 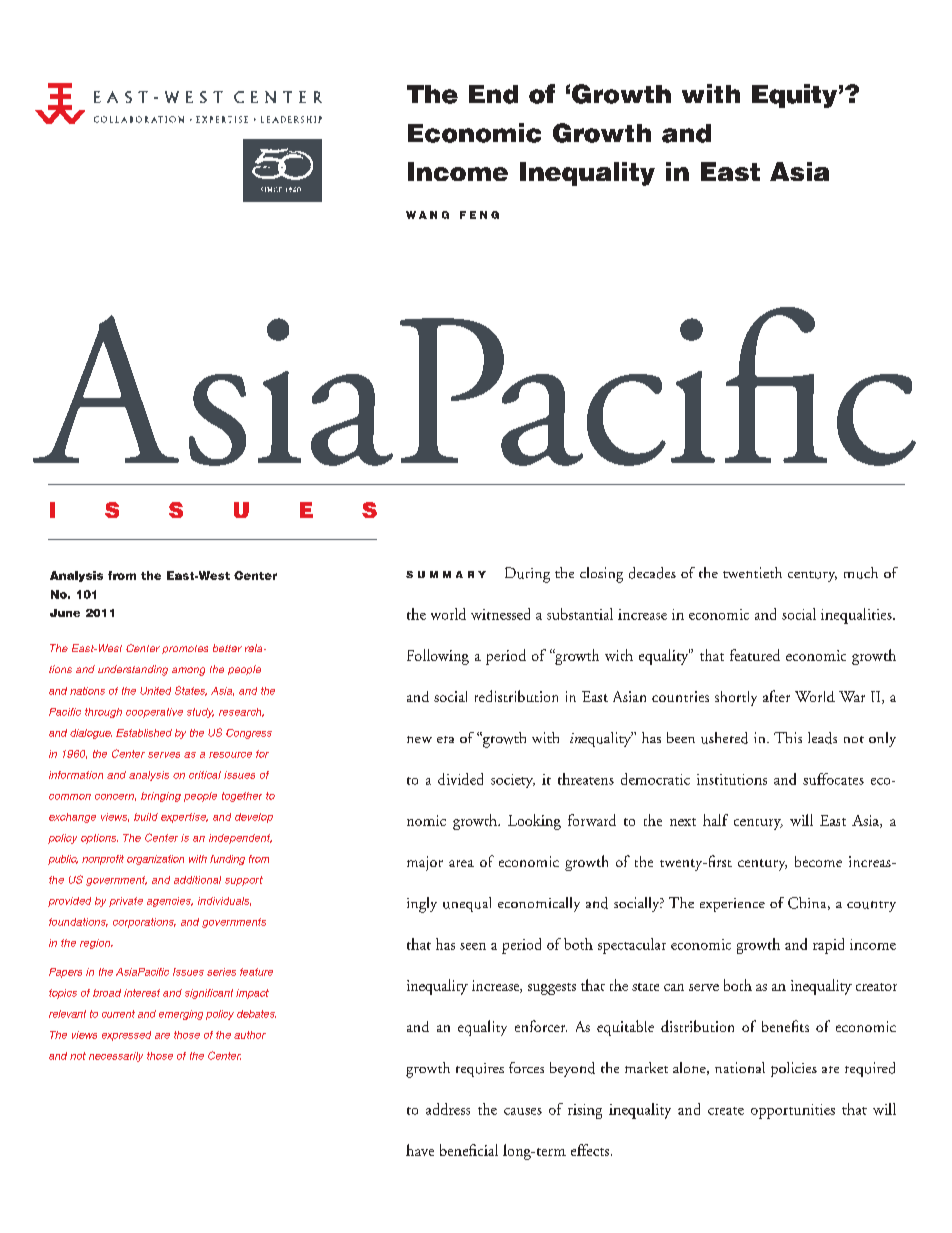 What do you see at coordinates (469, 1150) in the screenshot?
I see `beneficial` at bounding box center [469, 1150].
